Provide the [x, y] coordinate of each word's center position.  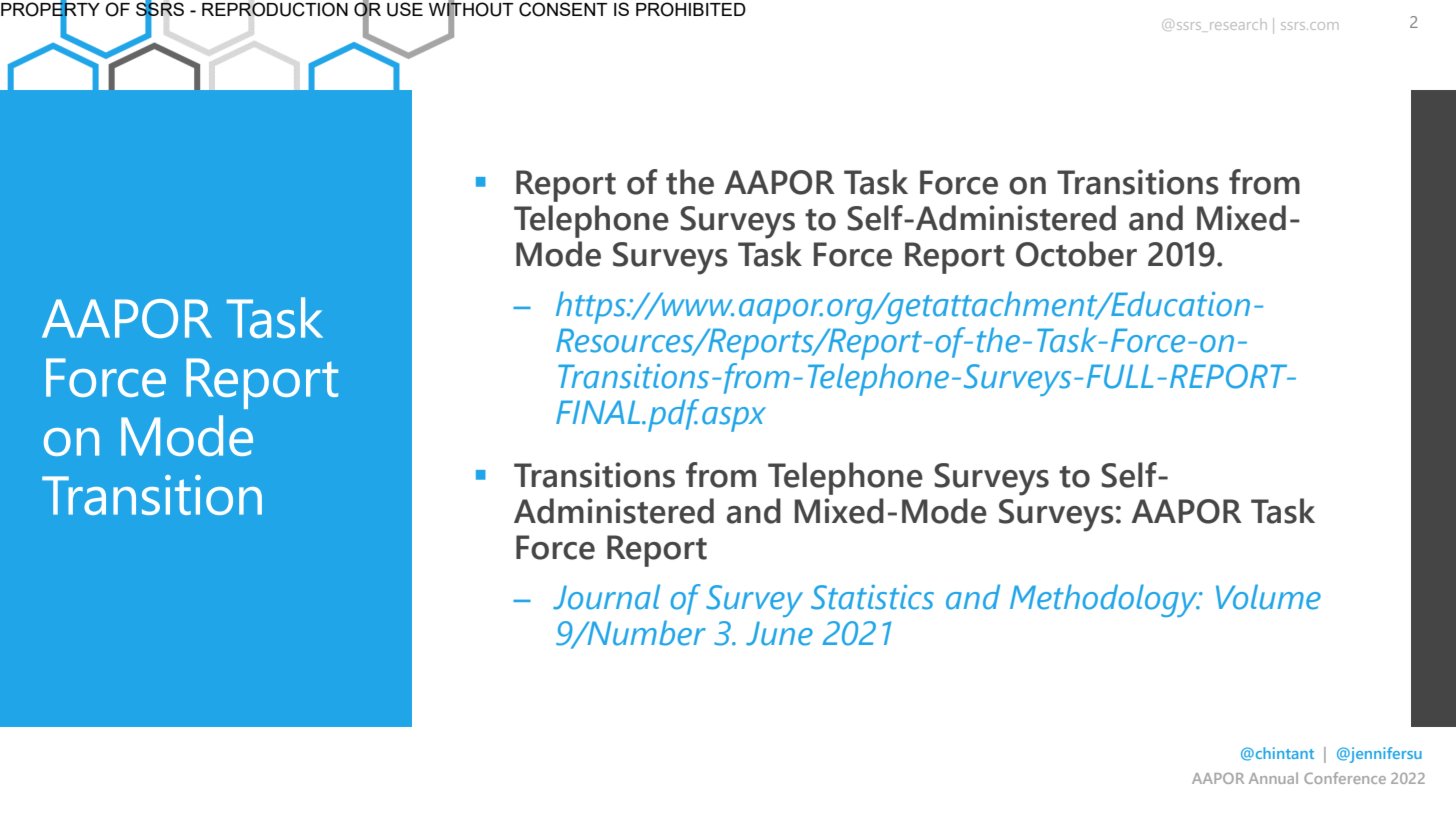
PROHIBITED [691, 9]
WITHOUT [471, 9]
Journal [606, 597]
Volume [1268, 597]
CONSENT [563, 9]
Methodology [1105, 600]
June [779, 633]
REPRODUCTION [275, 9]
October [1076, 254]
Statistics [872, 597]
